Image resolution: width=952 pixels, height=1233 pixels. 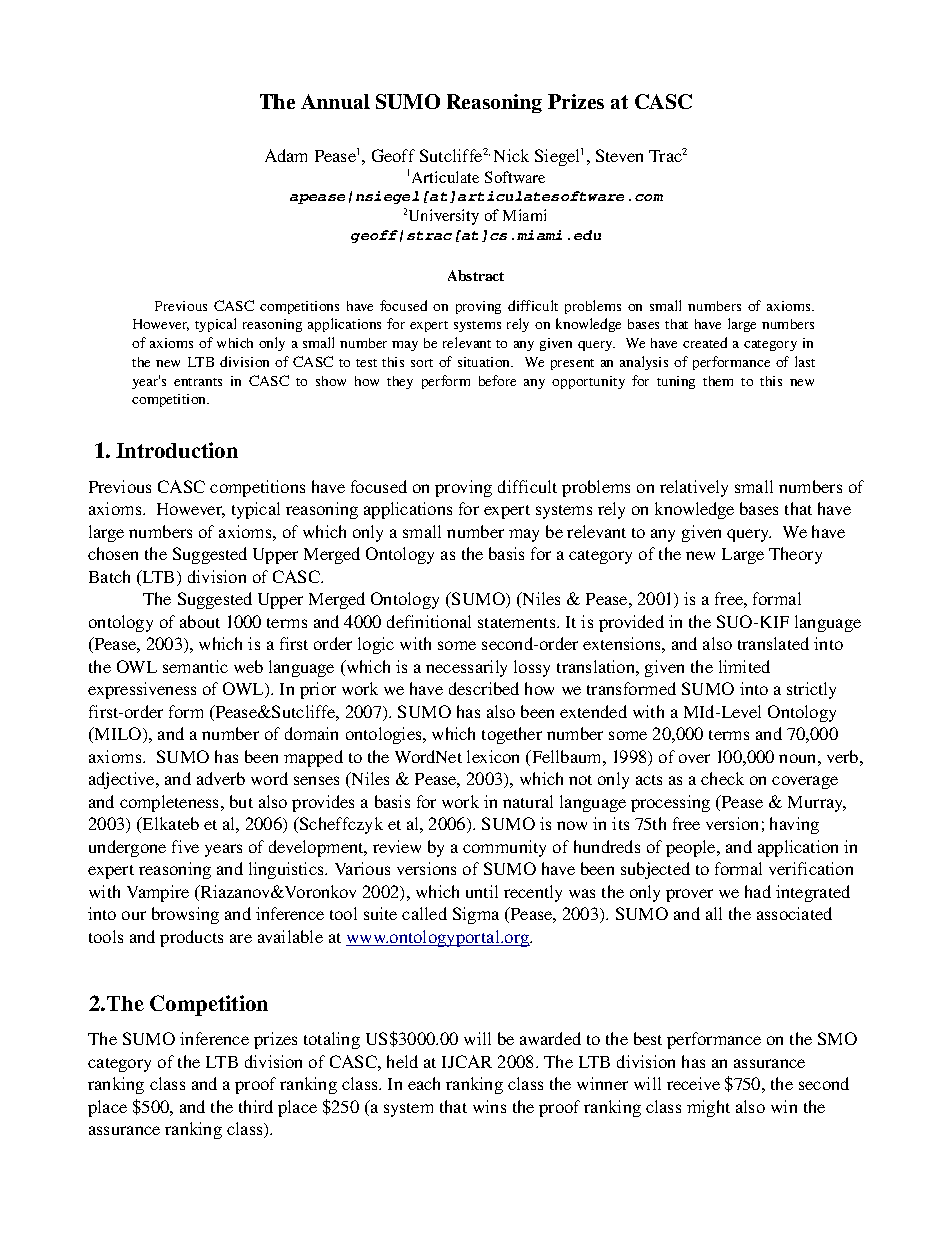 I want to click on about, so click(x=200, y=621).
